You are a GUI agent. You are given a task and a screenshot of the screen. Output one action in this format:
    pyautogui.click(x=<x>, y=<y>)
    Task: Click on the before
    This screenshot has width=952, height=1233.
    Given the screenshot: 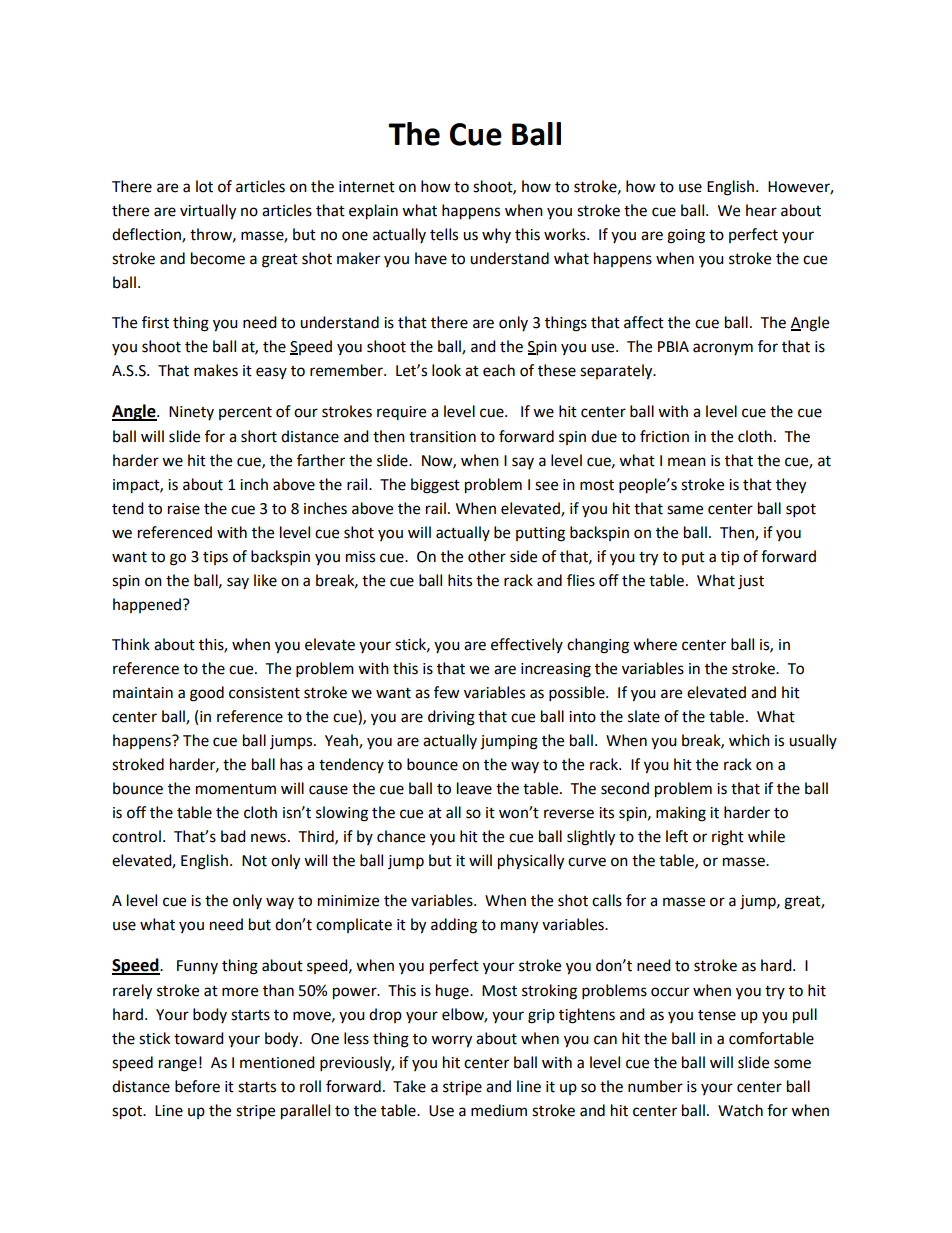 What is the action you would take?
    pyautogui.click(x=197, y=1086)
